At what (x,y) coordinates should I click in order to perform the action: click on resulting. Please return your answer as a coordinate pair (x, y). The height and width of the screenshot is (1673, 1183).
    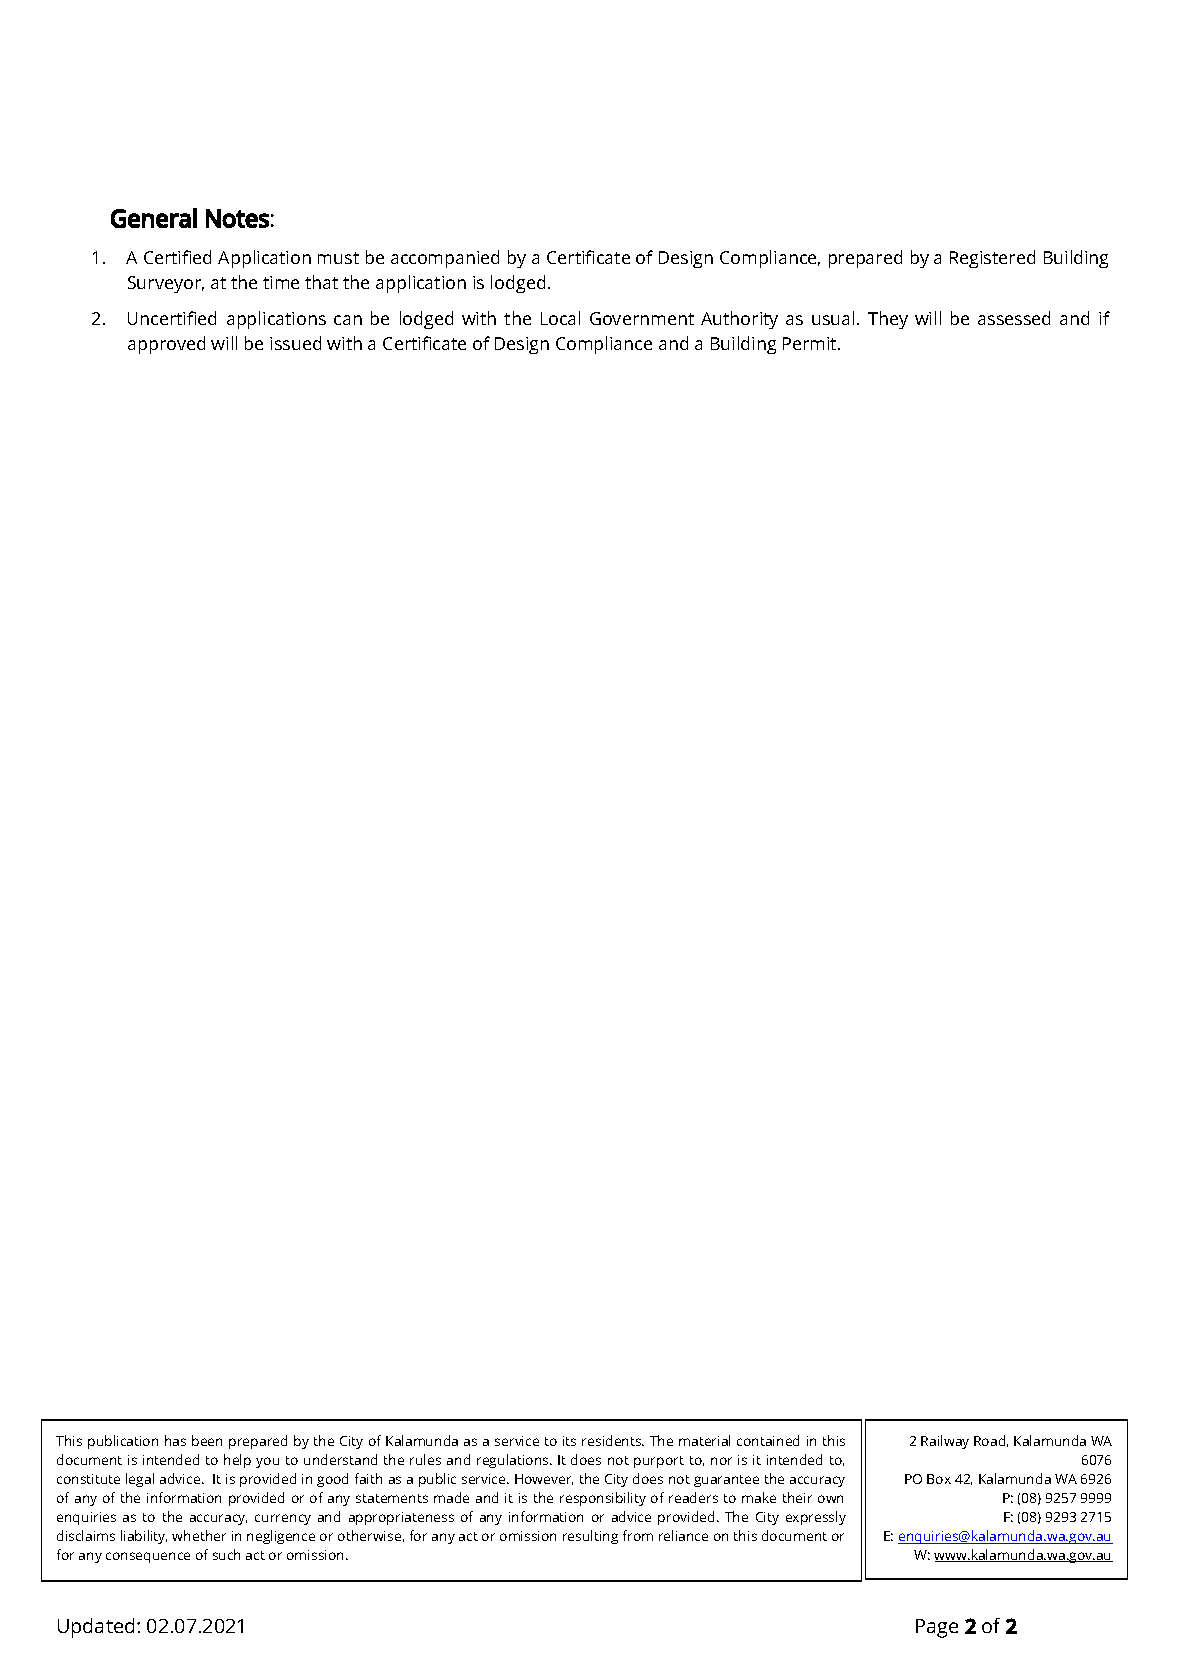
    Looking at the image, I should click on (590, 1537).
